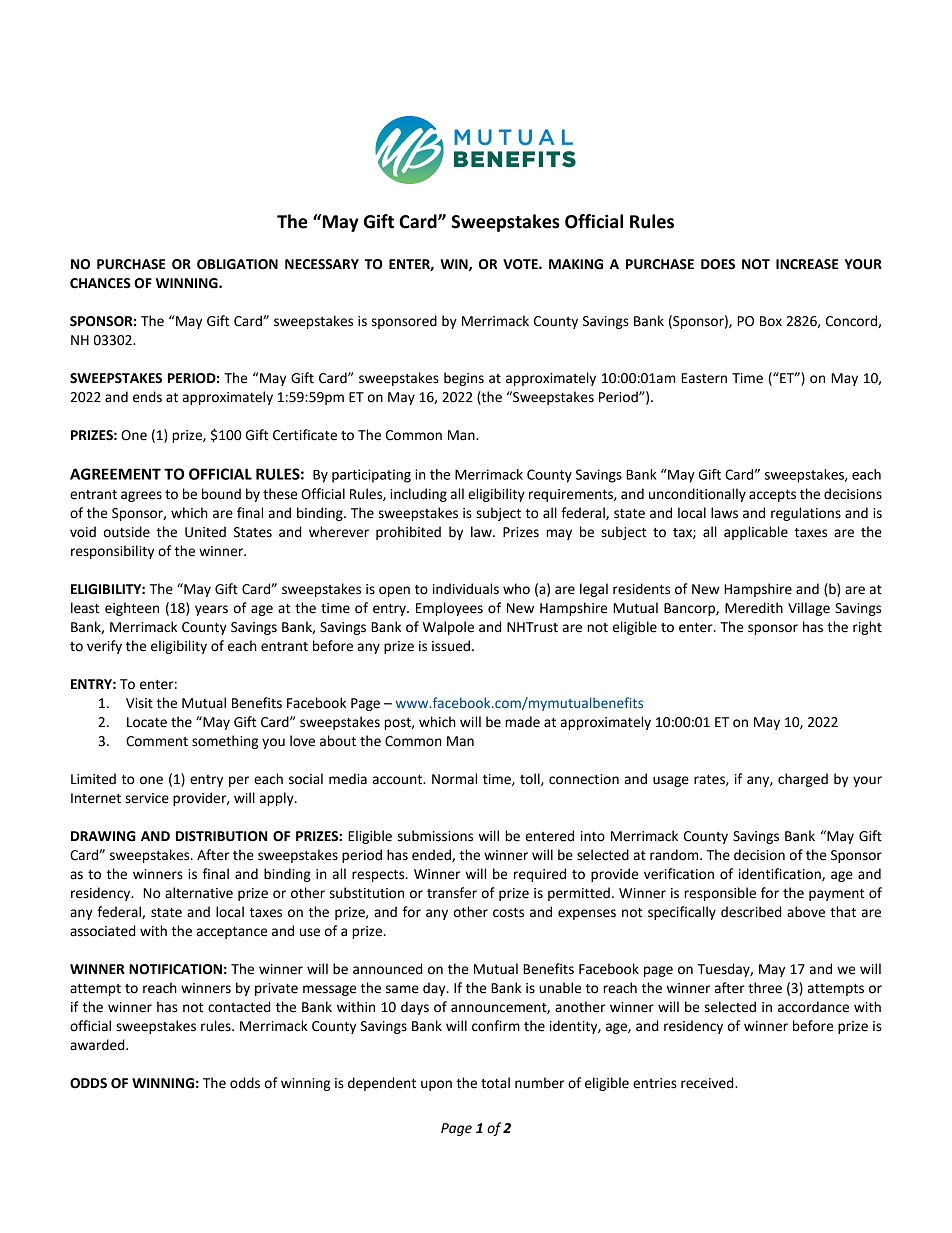 The width and height of the screenshot is (952, 1233). What do you see at coordinates (807, 264) in the screenshot?
I see `INCREASE` at bounding box center [807, 264].
